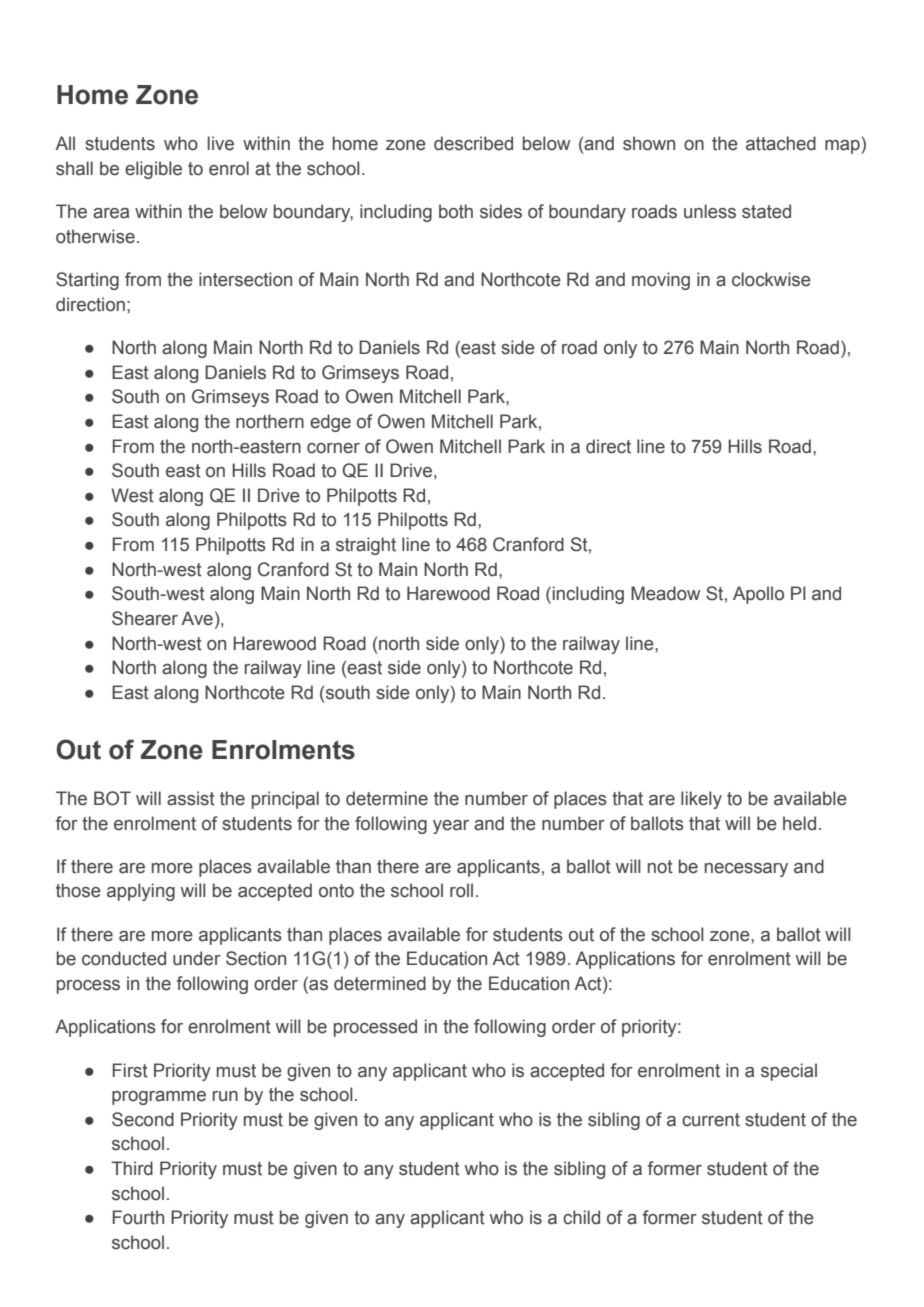 This screenshot has height=1307, width=924. I want to click on described, so click(473, 143).
